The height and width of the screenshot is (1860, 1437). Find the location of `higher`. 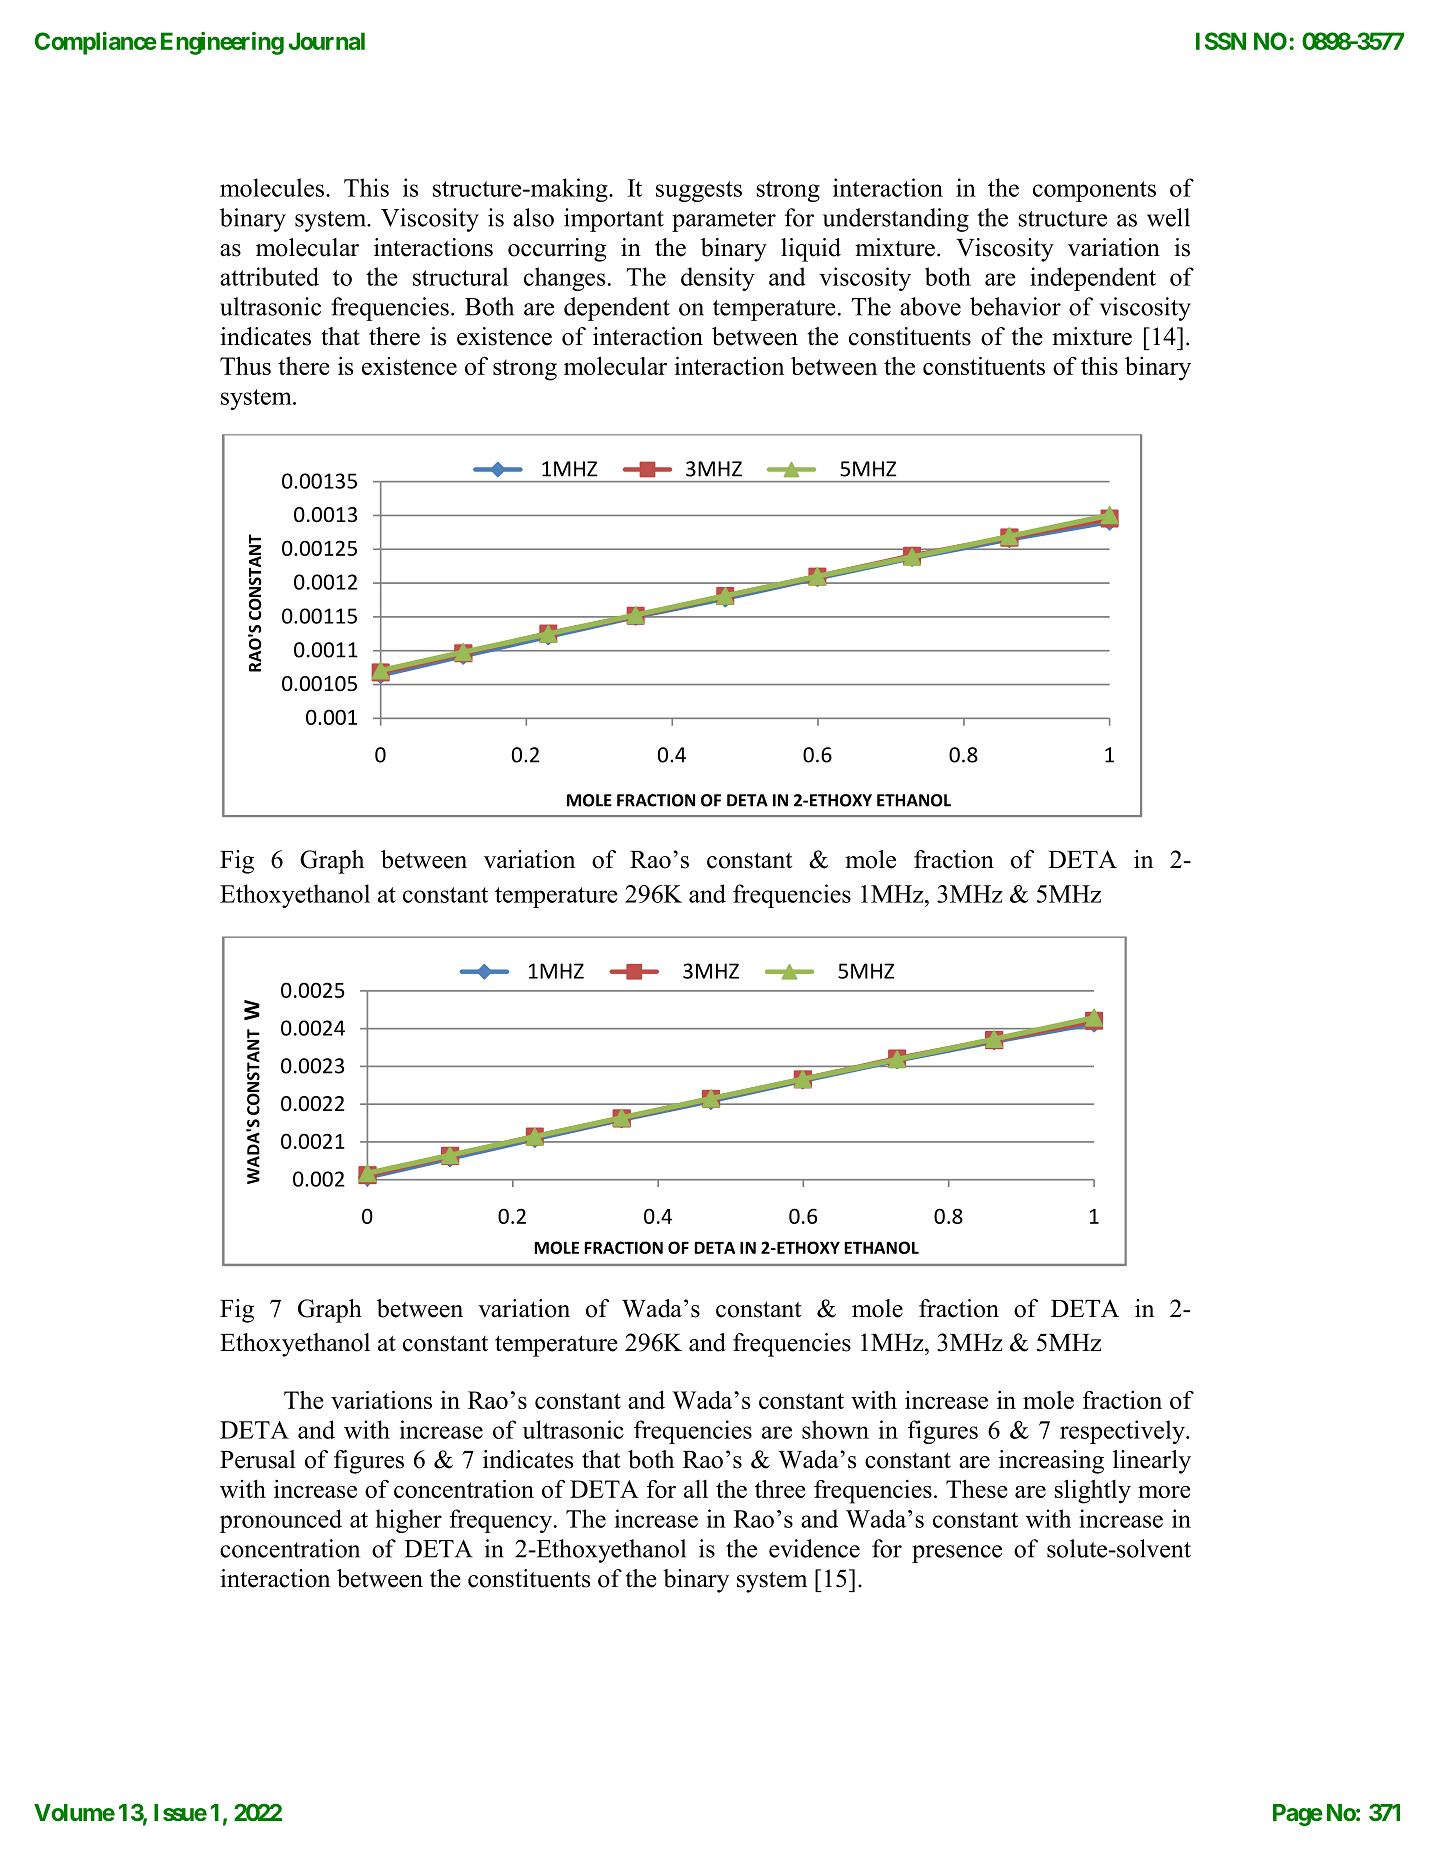

higher is located at coordinates (409, 1521).
